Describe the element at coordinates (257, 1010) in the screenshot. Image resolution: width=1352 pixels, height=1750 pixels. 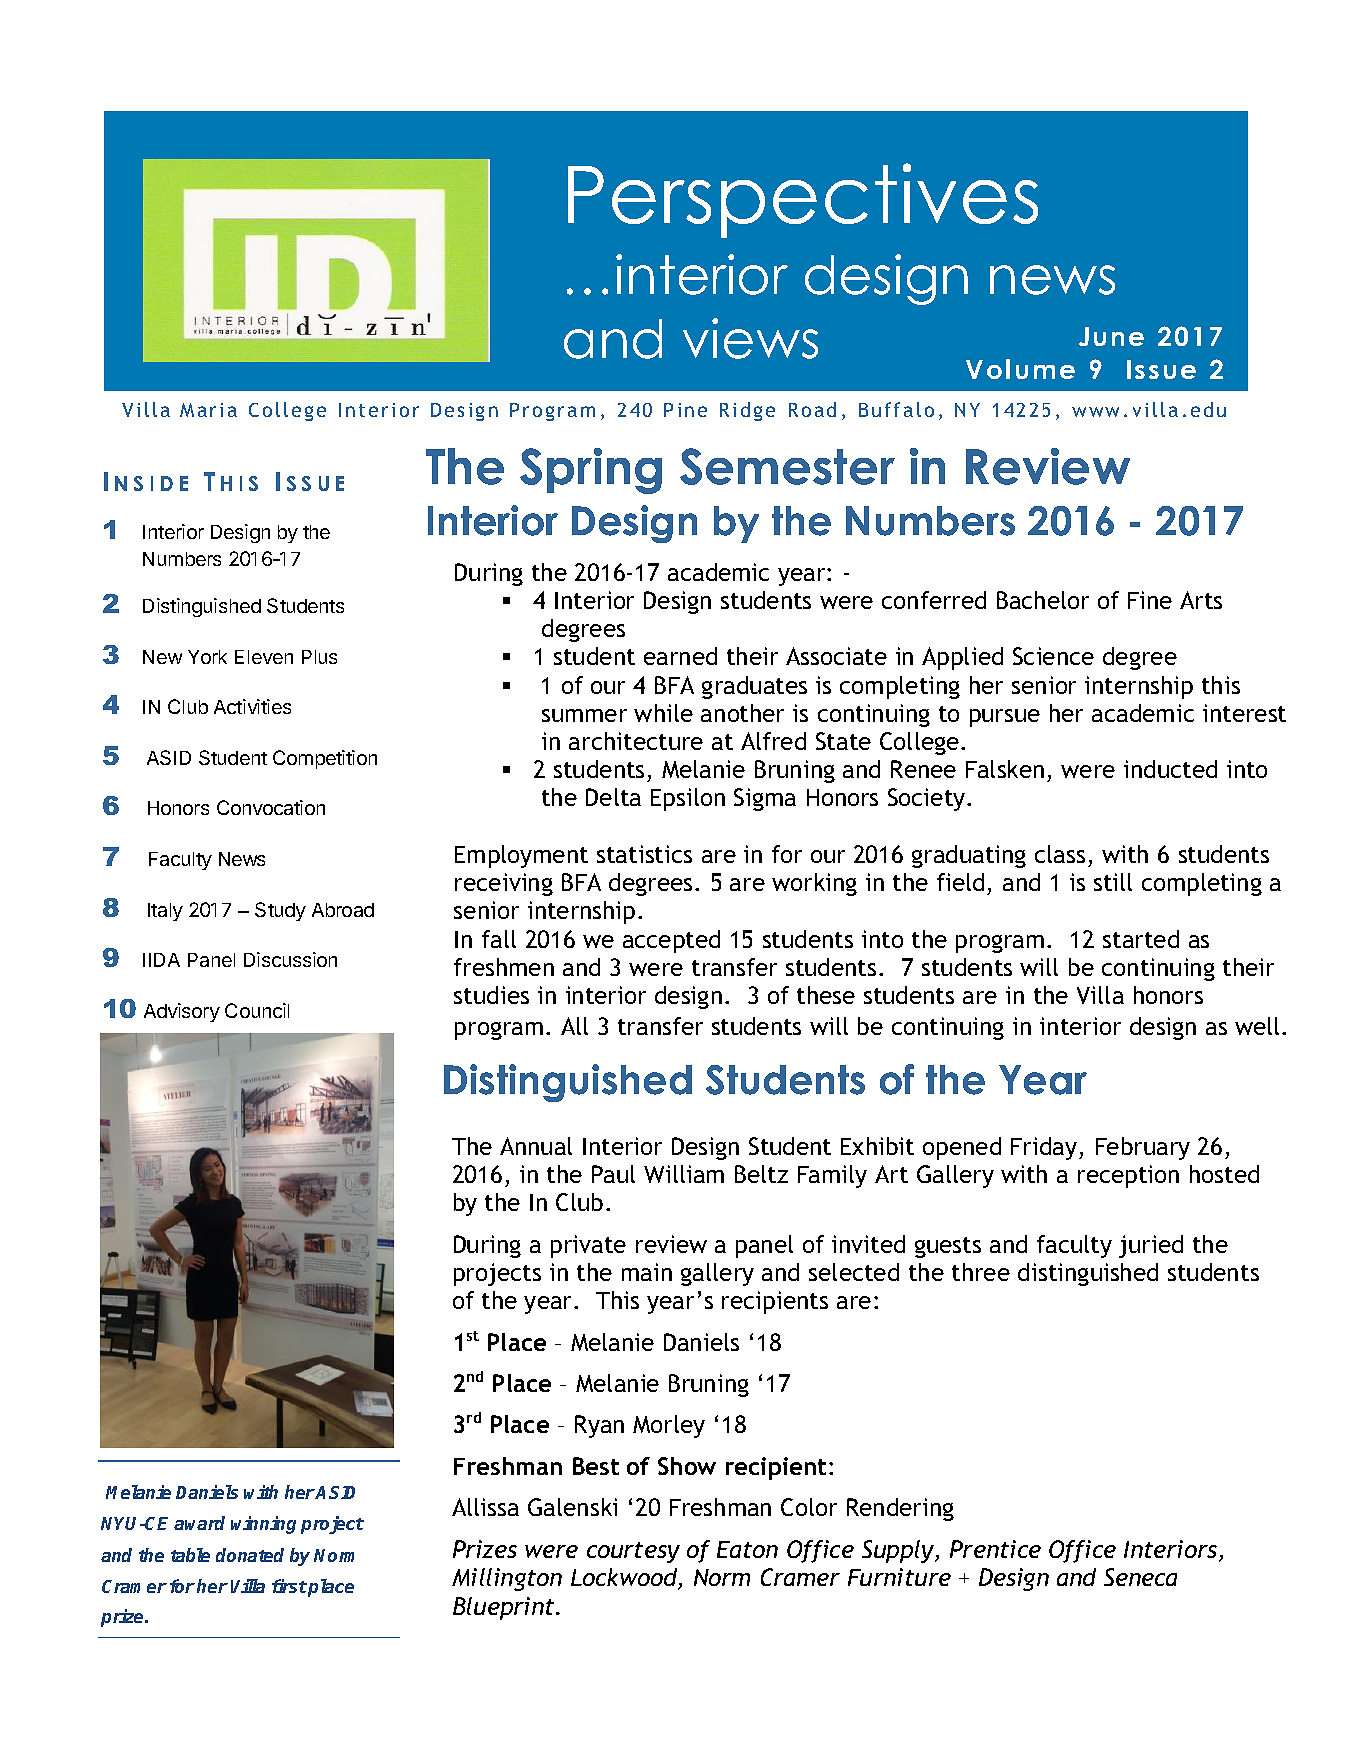
I see `Council` at that location.
